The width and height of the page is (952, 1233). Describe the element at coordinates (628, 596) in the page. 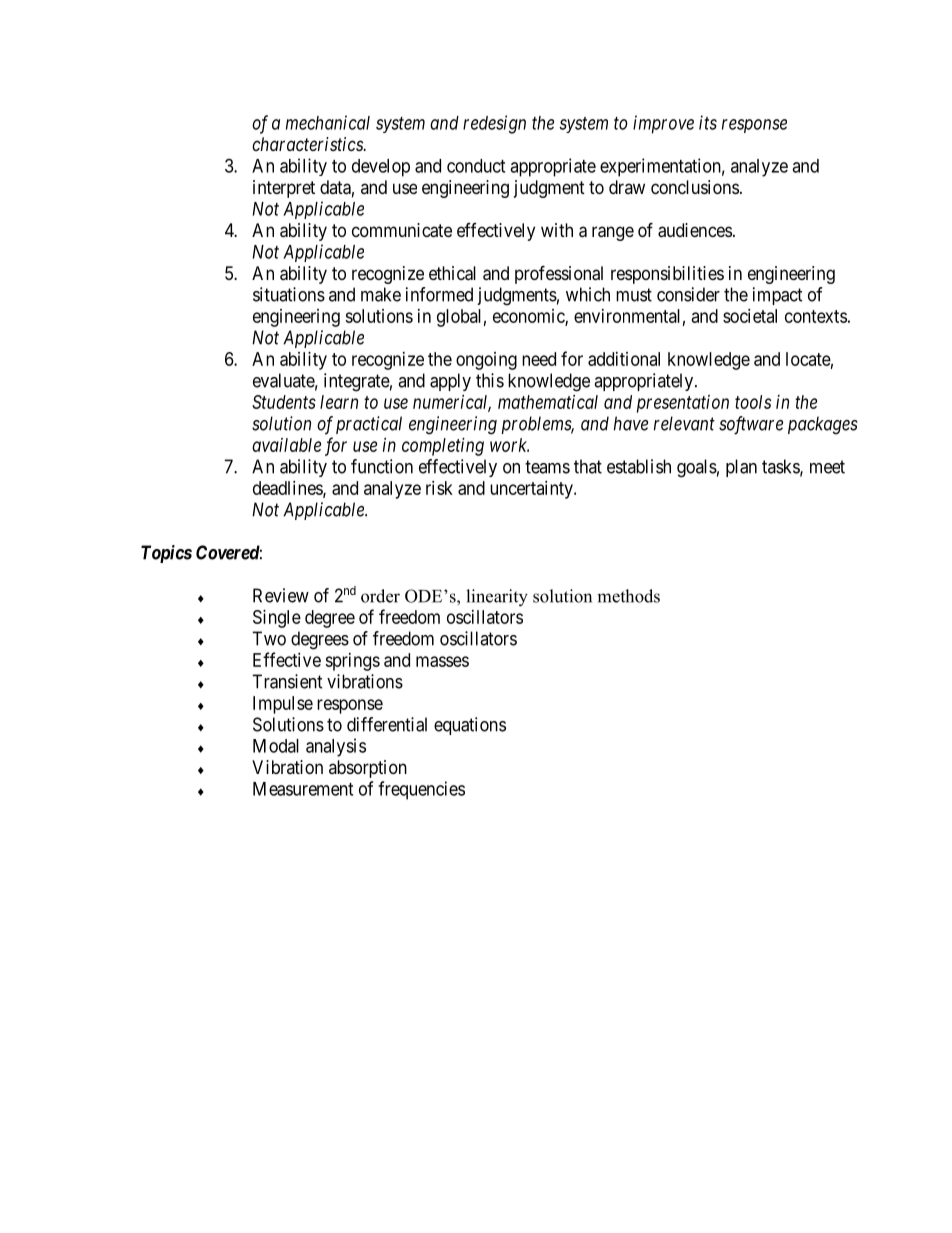

I see `methods` at that location.
